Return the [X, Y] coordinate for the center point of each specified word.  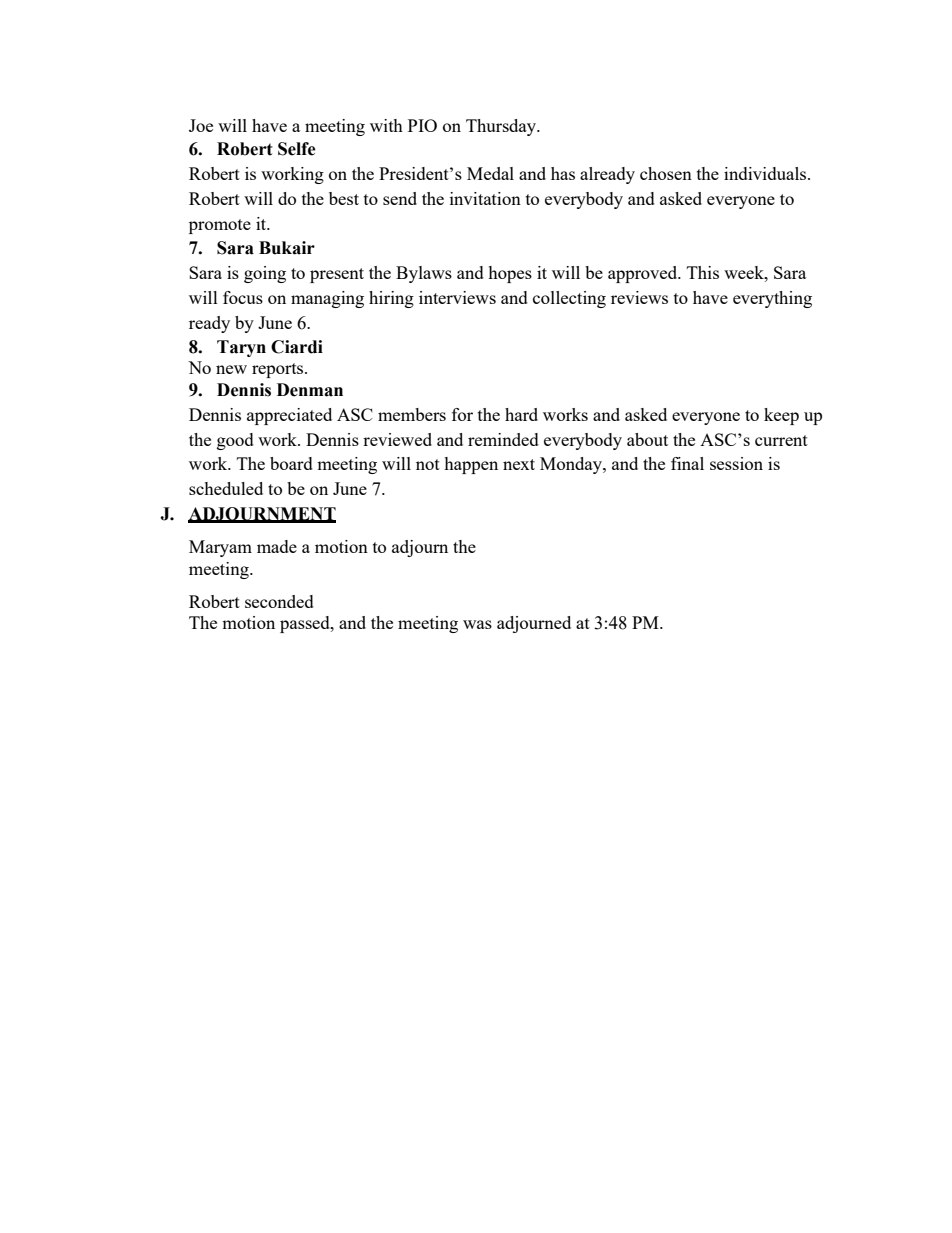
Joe [201, 125]
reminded [503, 439]
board [291, 463]
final [687, 463]
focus [243, 297]
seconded [279, 601]
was [477, 624]
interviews [457, 297]
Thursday [502, 127]
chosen [666, 173]
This [703, 272]
